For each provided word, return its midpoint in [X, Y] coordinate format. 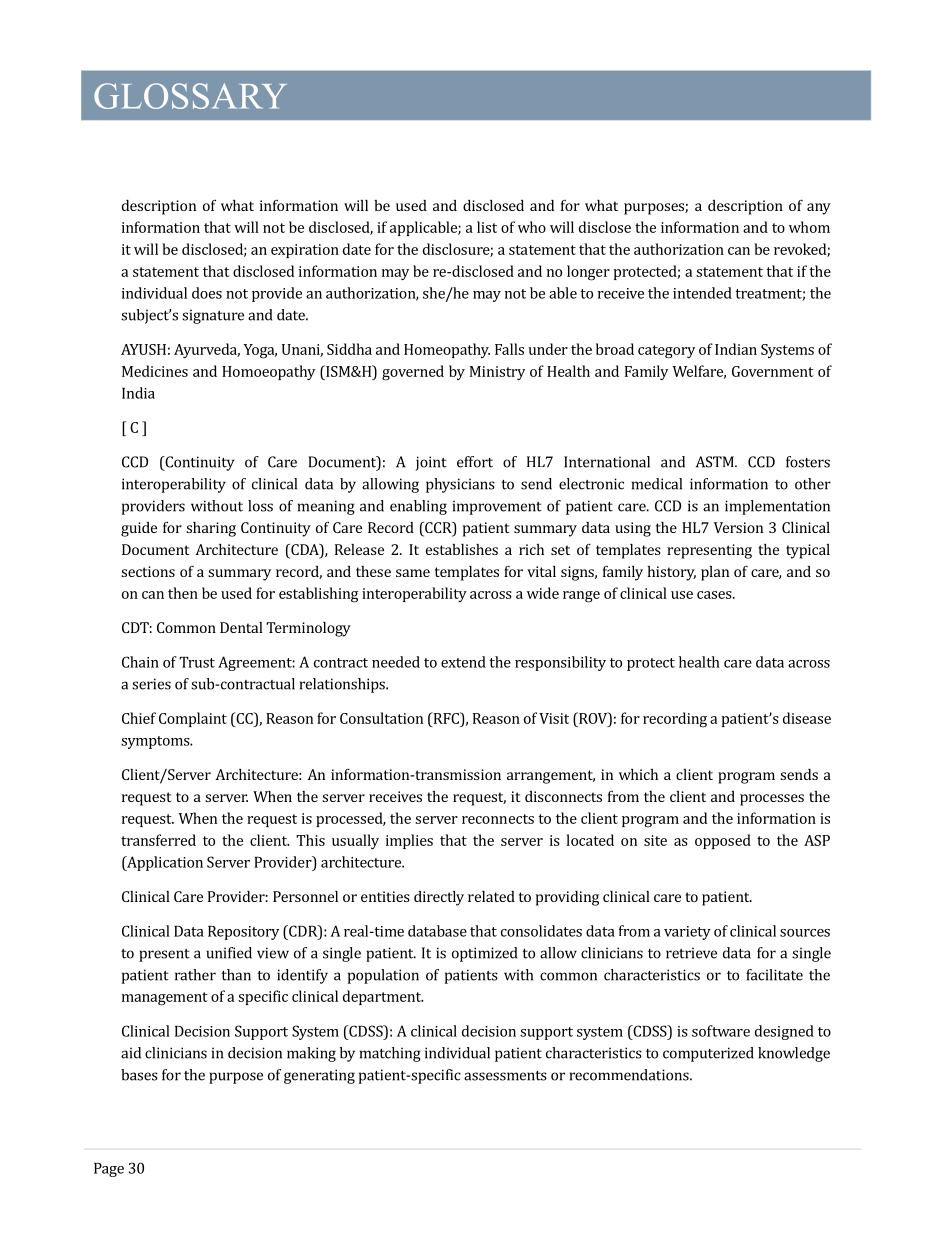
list [487, 227]
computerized [708, 1054]
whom [809, 227]
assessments [505, 1076]
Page [109, 1170]
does [207, 293]
